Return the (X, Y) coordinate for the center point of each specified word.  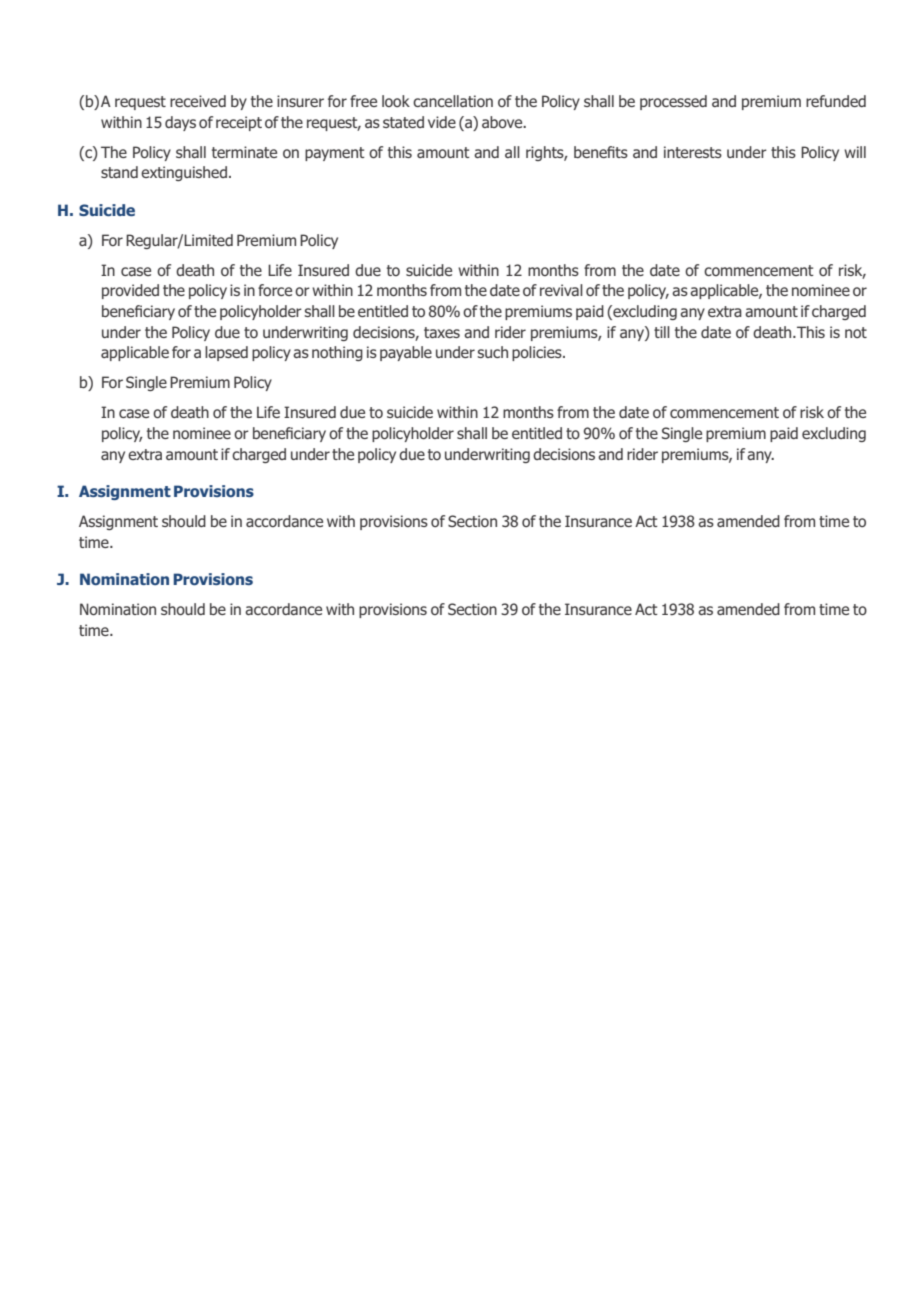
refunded (836, 101)
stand (119, 172)
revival (561, 290)
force (275, 290)
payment (335, 154)
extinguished (184, 173)
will (855, 152)
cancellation (453, 101)
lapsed (226, 353)
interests (693, 152)
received (198, 101)
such (492, 352)
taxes (442, 332)
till (662, 332)
